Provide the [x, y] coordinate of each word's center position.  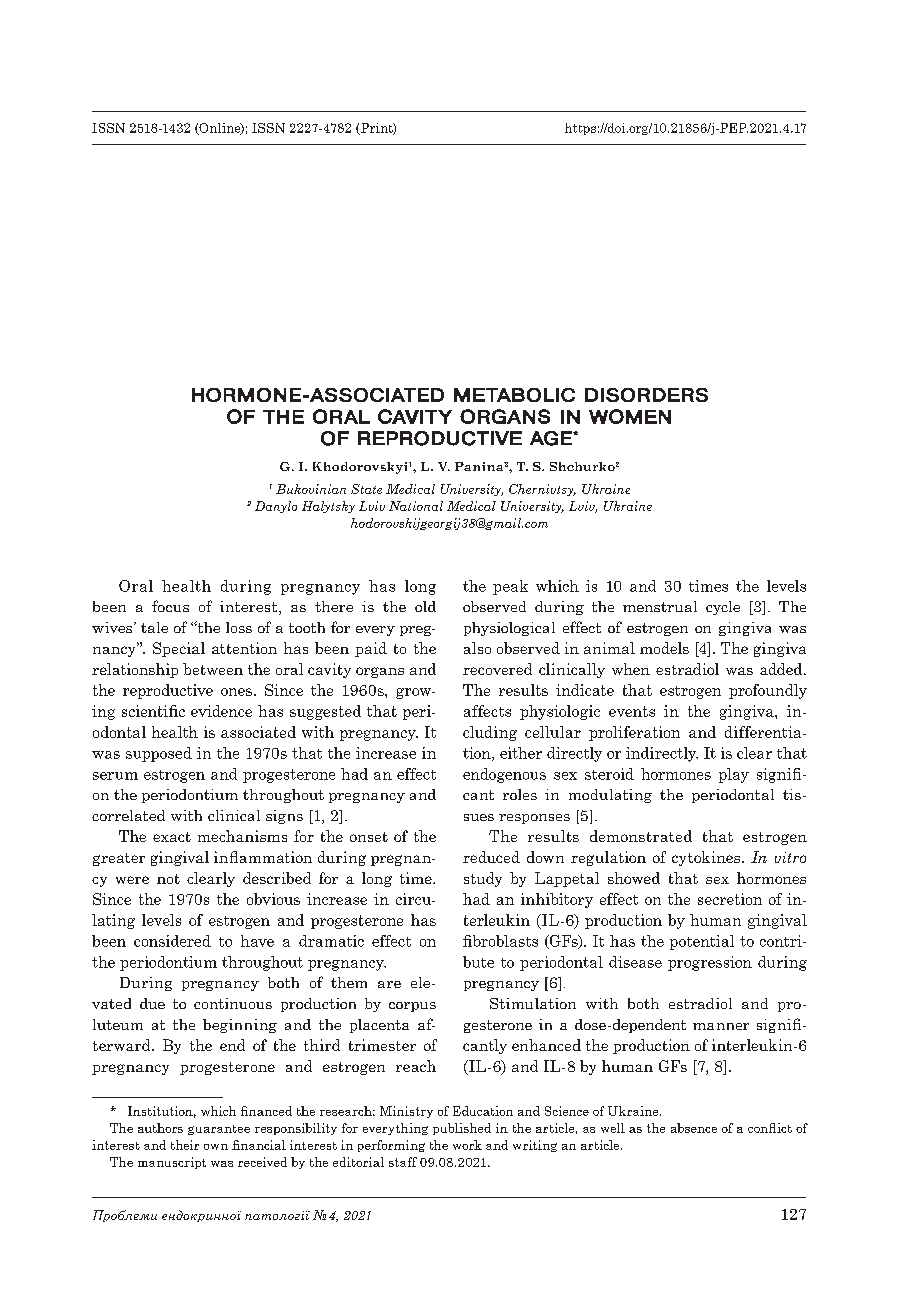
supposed [159, 754]
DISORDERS [646, 395]
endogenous [504, 775]
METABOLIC [514, 395]
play [734, 775]
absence [694, 1128]
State [366, 489]
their [185, 1145]
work [467, 1145]
